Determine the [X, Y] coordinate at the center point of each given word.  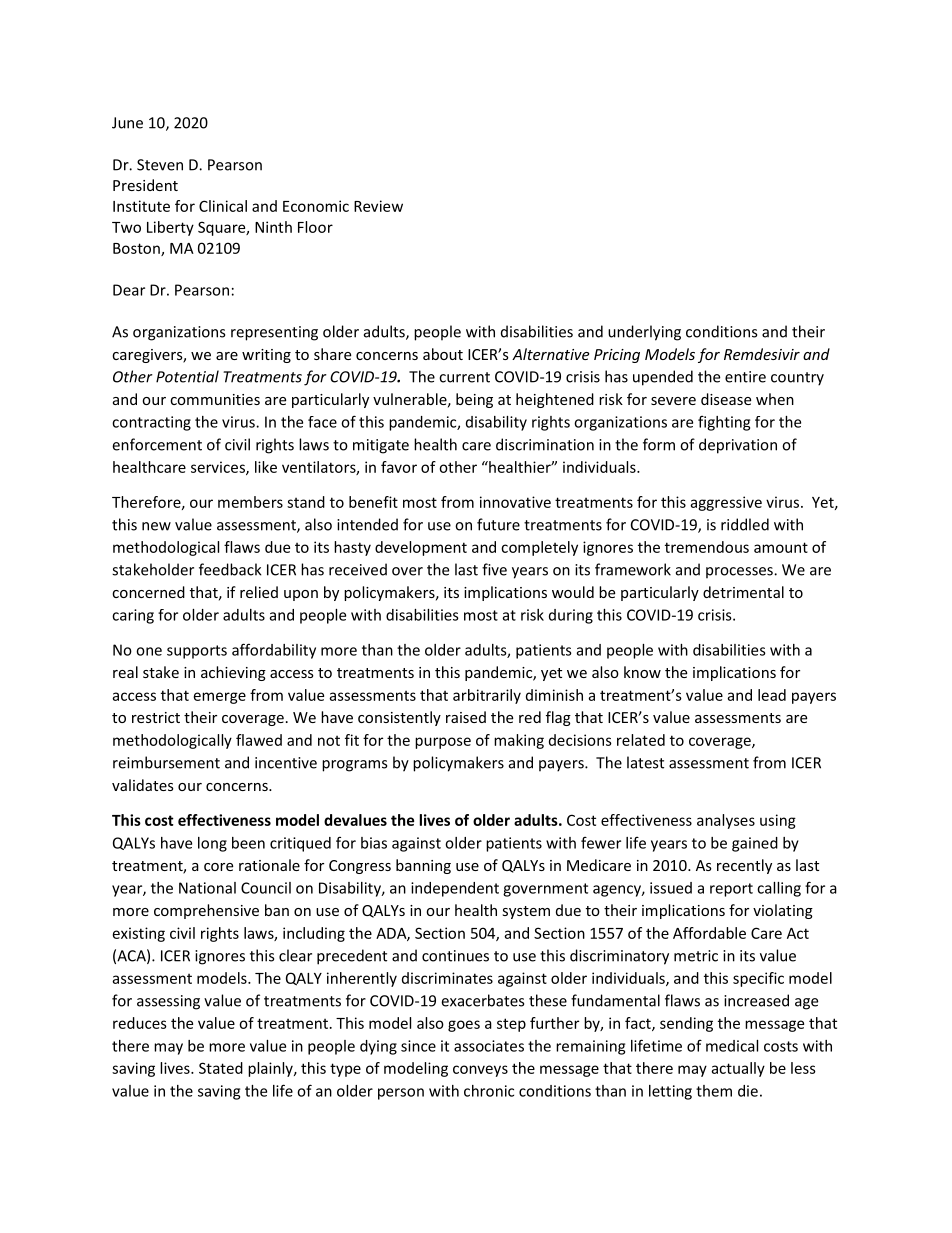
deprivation [738, 446]
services [219, 468]
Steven [160, 165]
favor [399, 467]
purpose [443, 743]
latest [645, 762]
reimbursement [166, 762]
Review [378, 206]
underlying [644, 333]
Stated [221, 1068]
